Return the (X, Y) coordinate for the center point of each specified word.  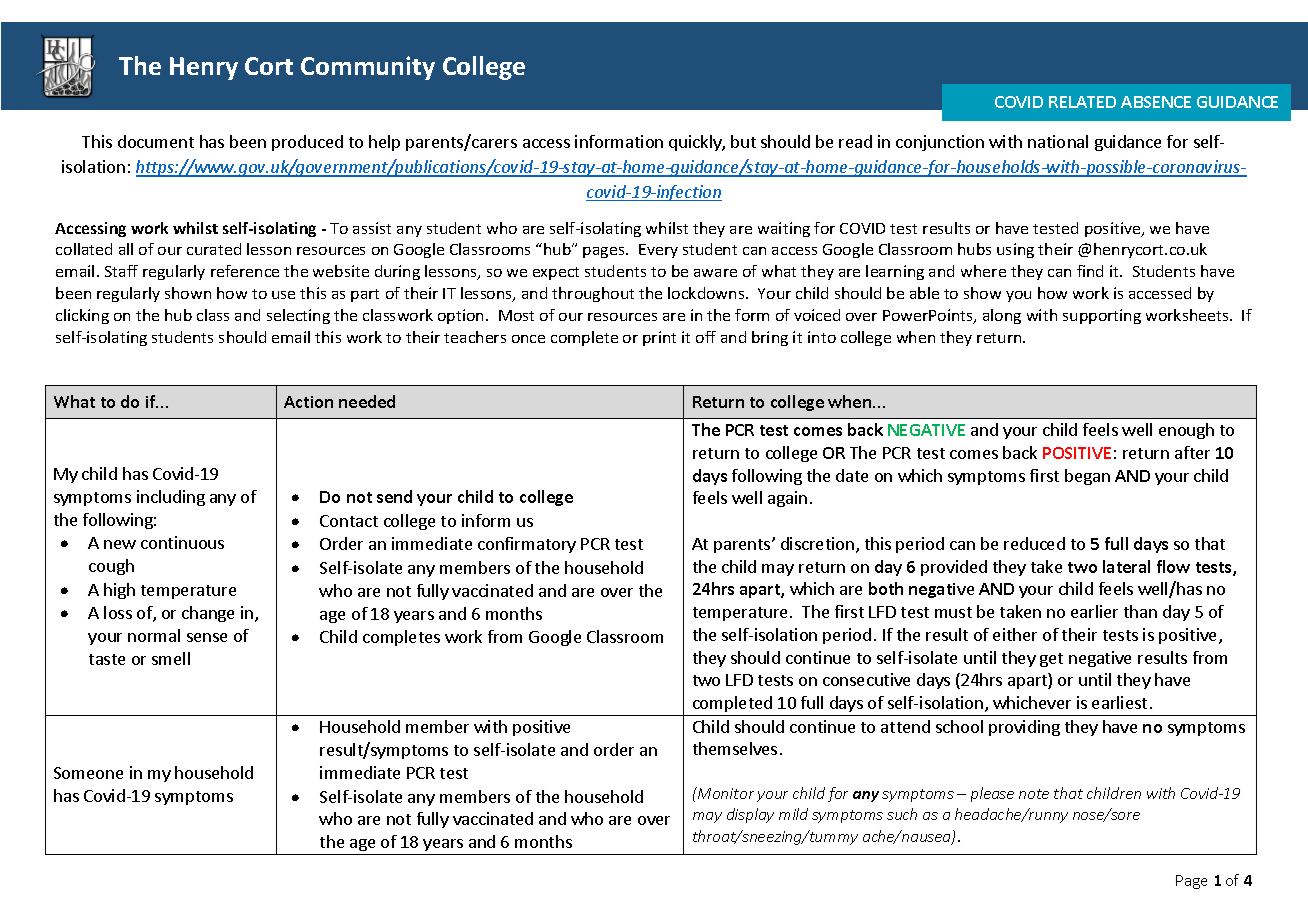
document (156, 141)
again (787, 499)
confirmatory (527, 545)
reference (245, 271)
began (1087, 477)
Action (308, 402)
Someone (88, 773)
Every (658, 251)
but (743, 141)
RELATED (1082, 102)
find (1090, 271)
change (208, 614)
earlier (1094, 611)
